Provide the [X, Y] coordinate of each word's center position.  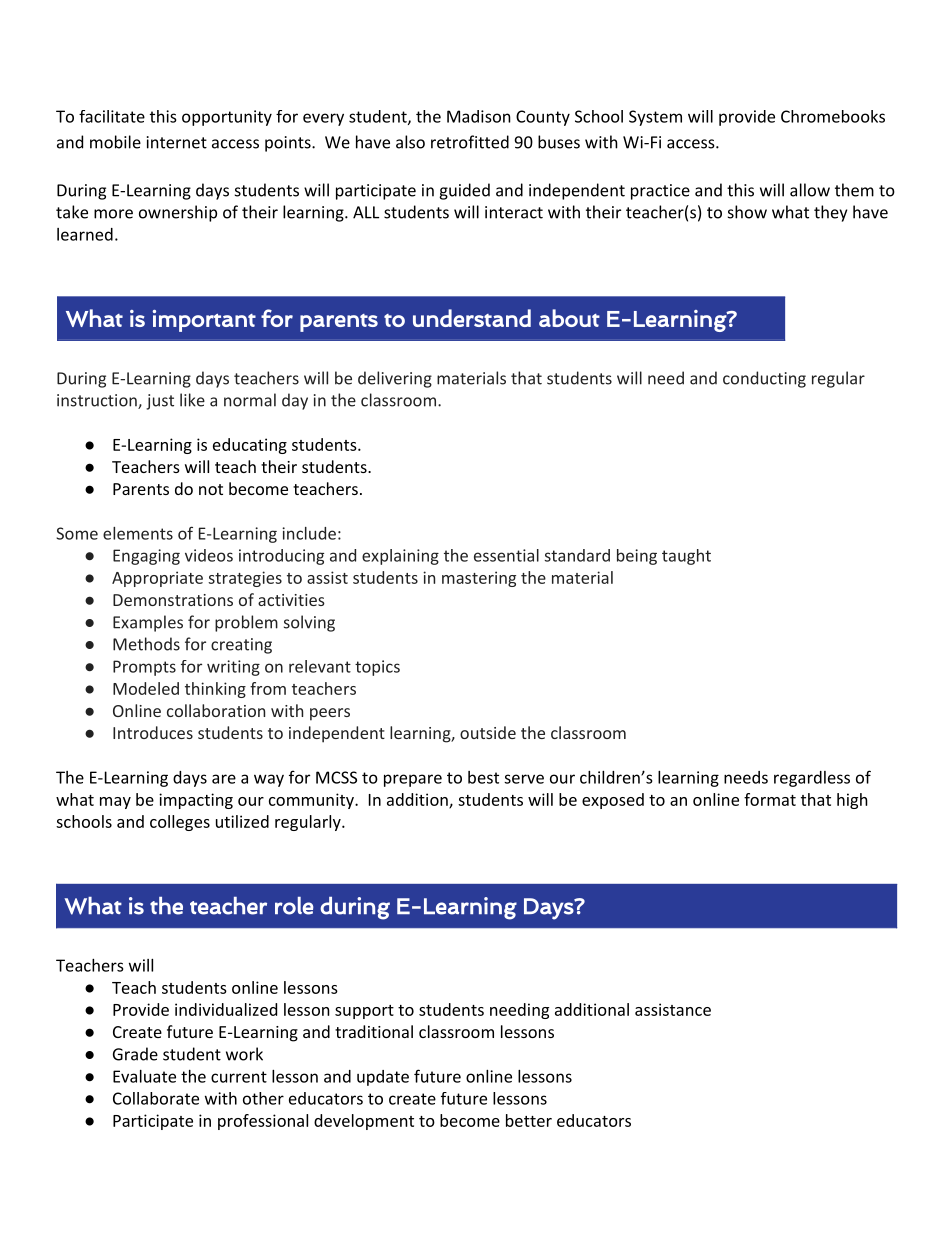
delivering [395, 379]
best [483, 777]
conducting [764, 379]
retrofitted [470, 142]
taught [686, 557]
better [529, 1120]
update [383, 1078]
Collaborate [156, 1098]
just [160, 402]
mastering [479, 579]
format [770, 799]
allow [810, 190]
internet [177, 142]
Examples [148, 623]
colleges [180, 823]
